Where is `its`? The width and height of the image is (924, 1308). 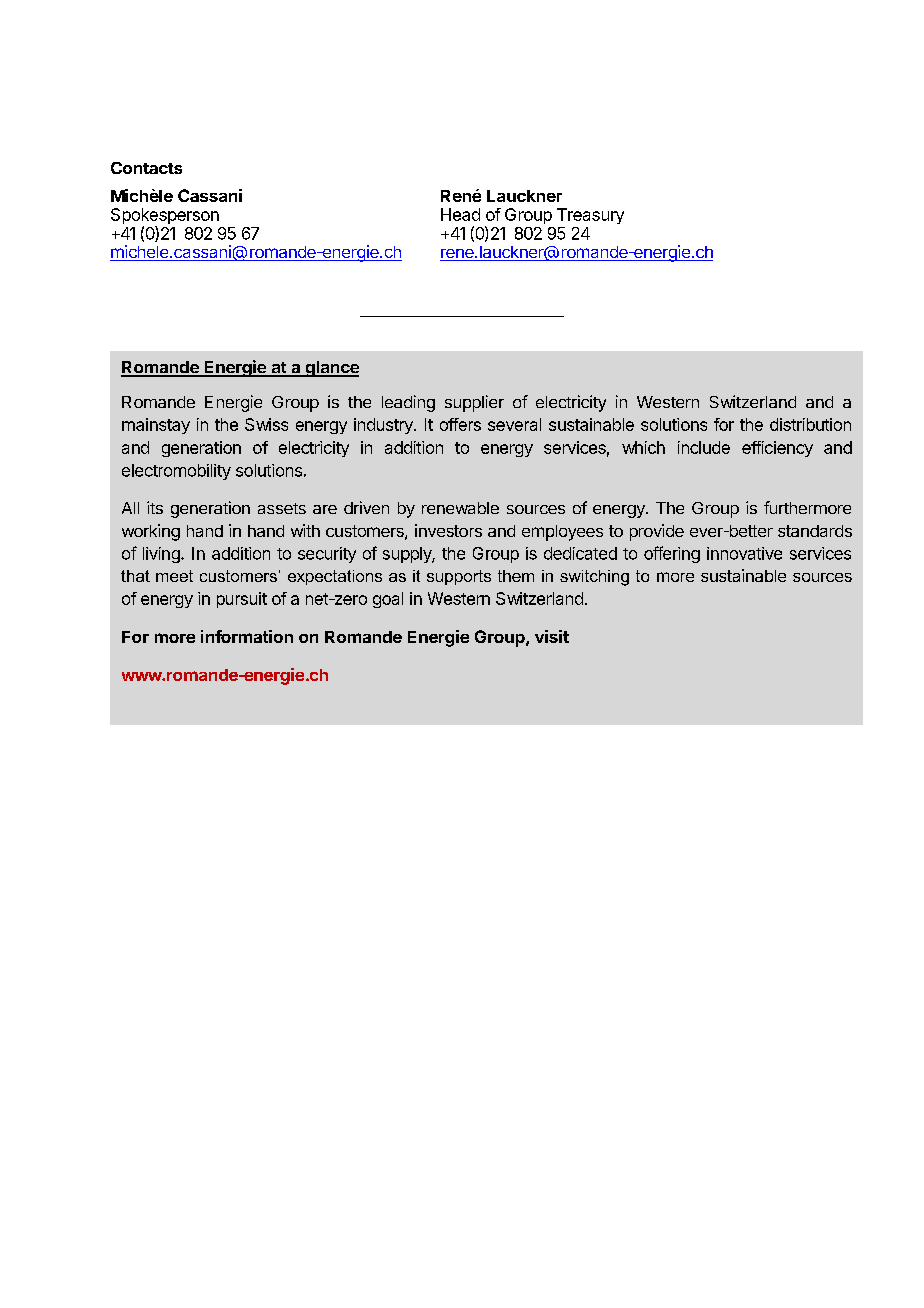 its is located at coordinates (155, 507).
